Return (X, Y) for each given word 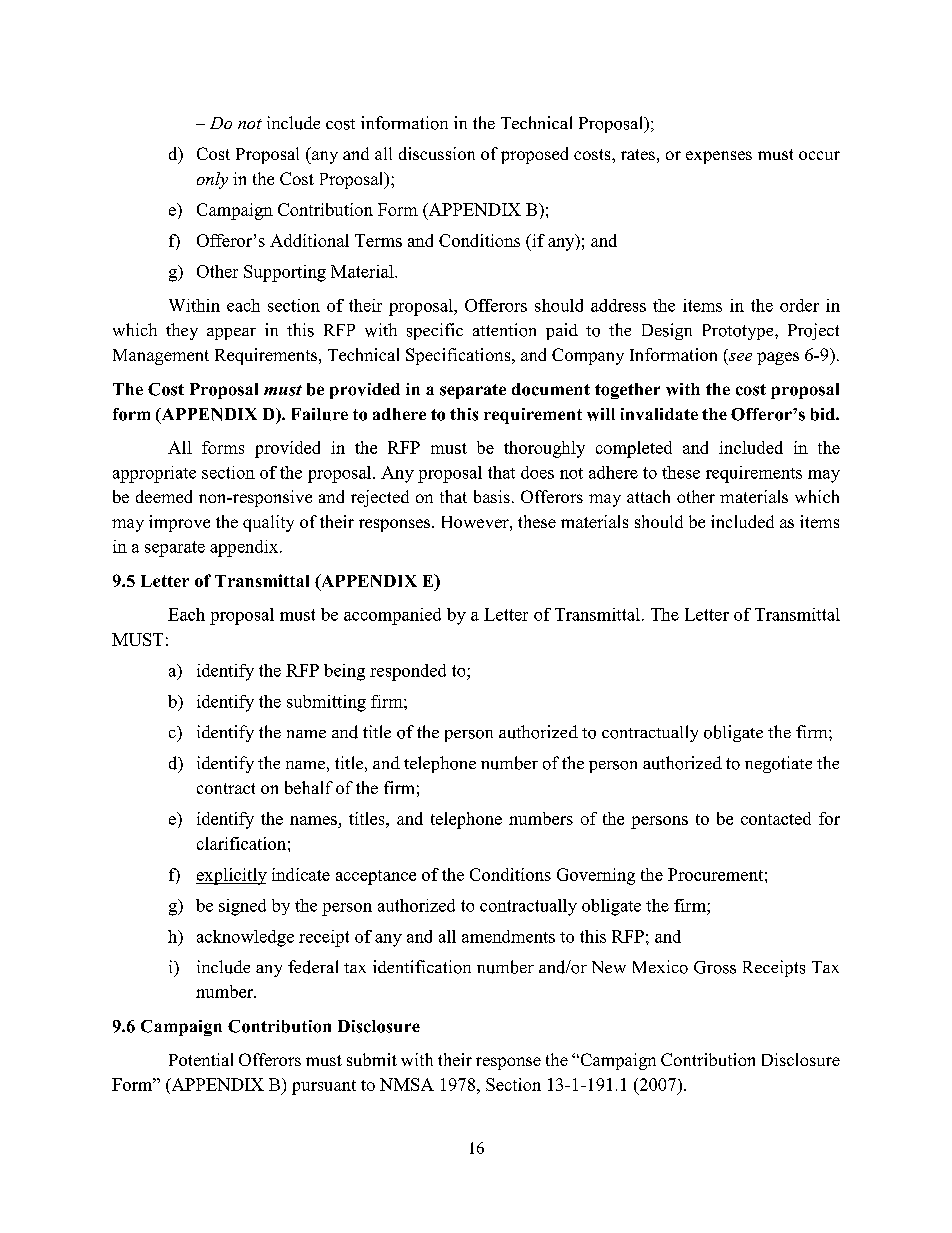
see (739, 358)
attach (648, 496)
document (551, 389)
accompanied (392, 616)
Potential (201, 1059)
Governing (596, 876)
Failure (320, 414)
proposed (534, 155)
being (344, 672)
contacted (776, 818)
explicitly (231, 876)
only (212, 180)
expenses (719, 157)
